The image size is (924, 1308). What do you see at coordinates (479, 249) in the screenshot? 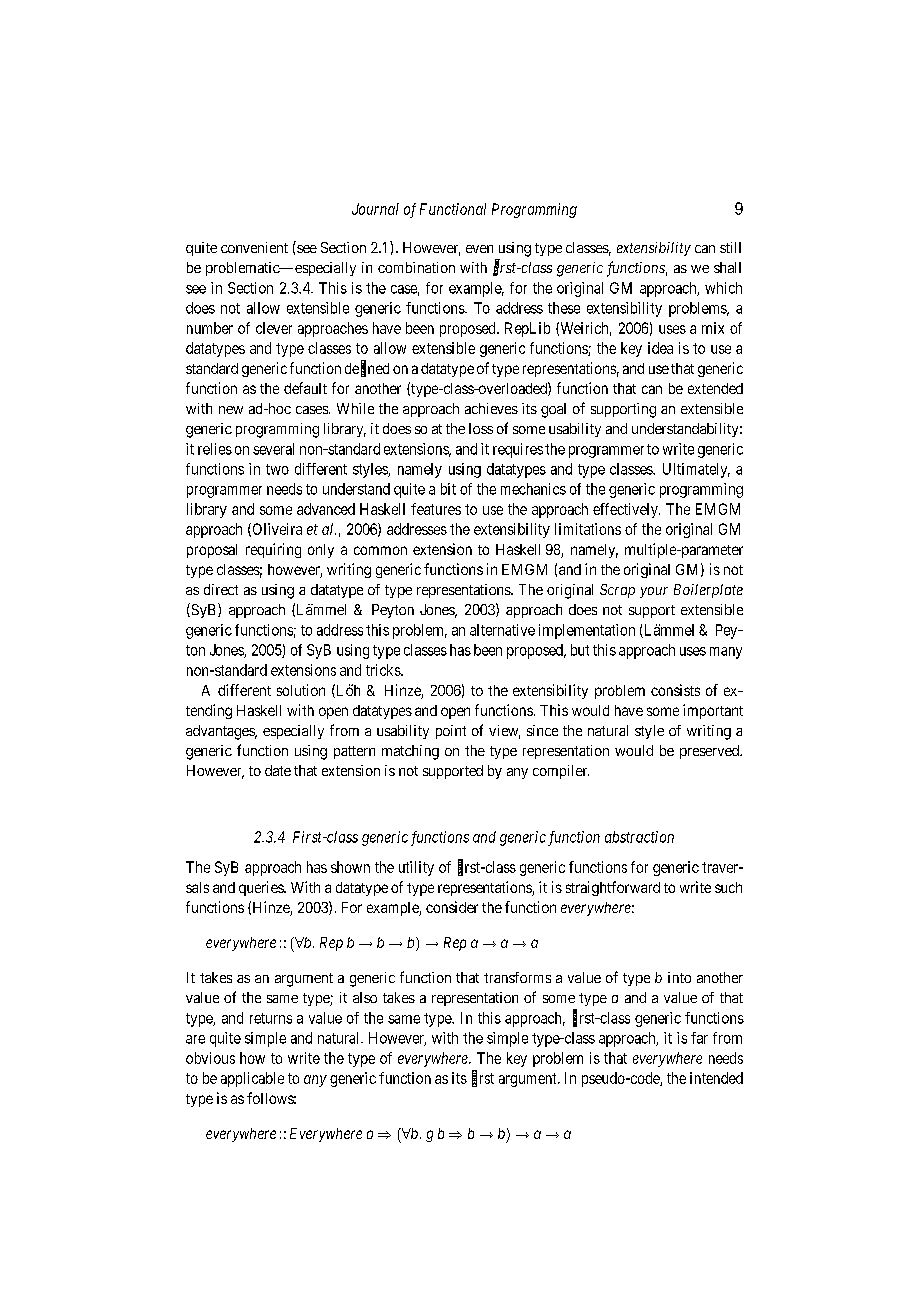
I see `even` at bounding box center [479, 249].
